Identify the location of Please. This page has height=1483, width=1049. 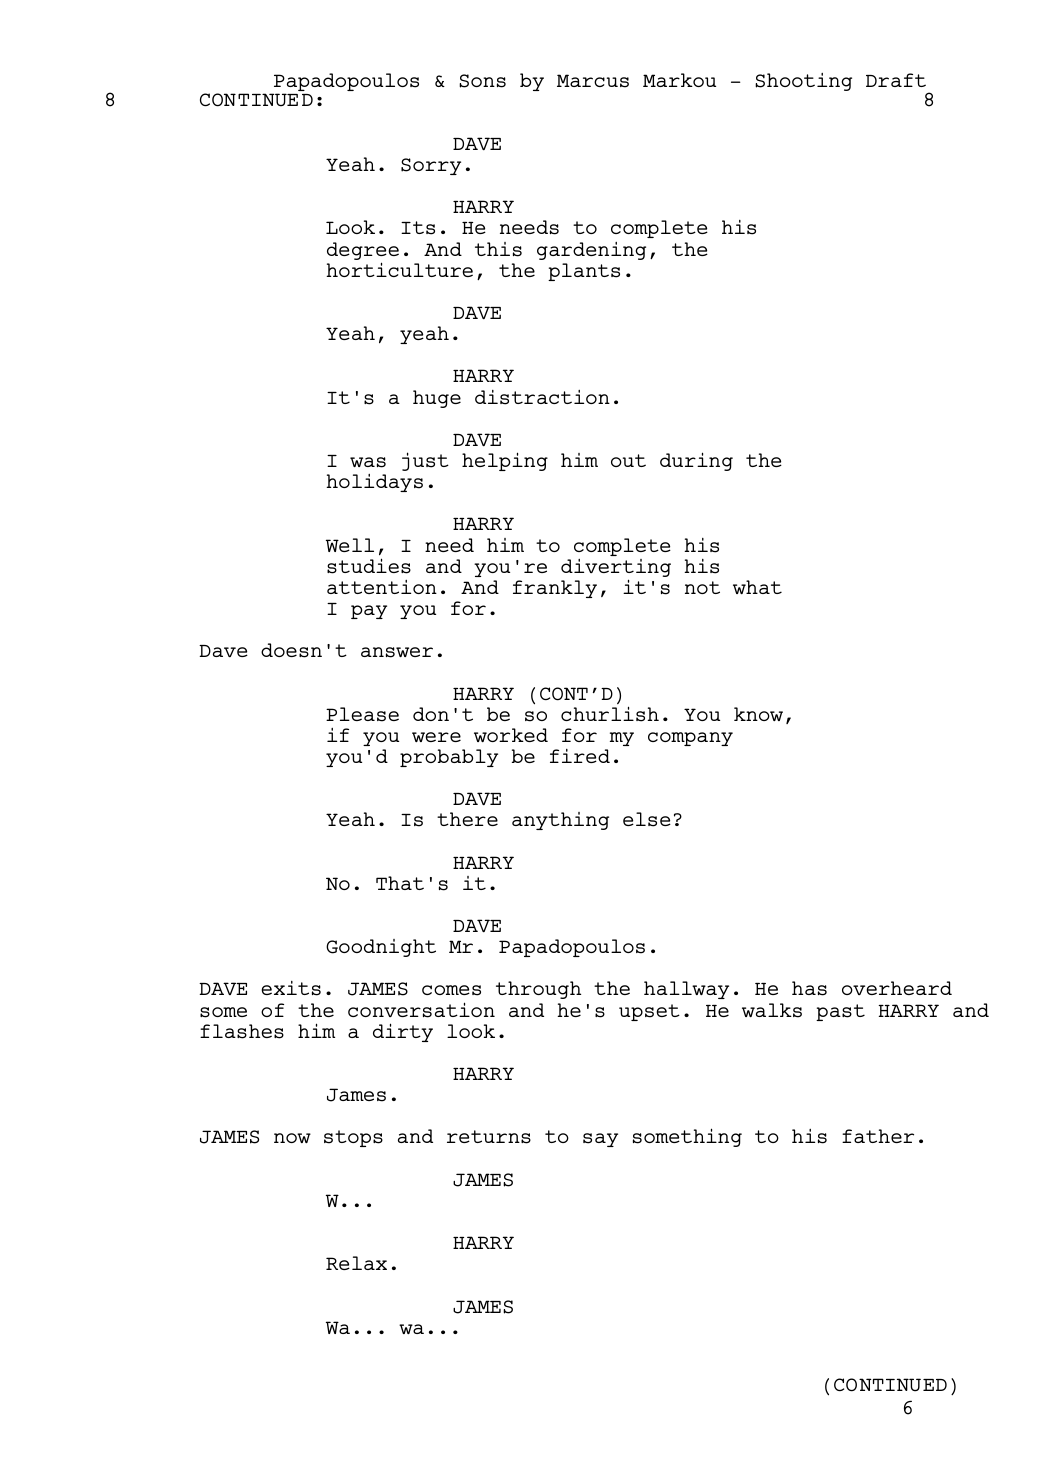
(362, 714).
